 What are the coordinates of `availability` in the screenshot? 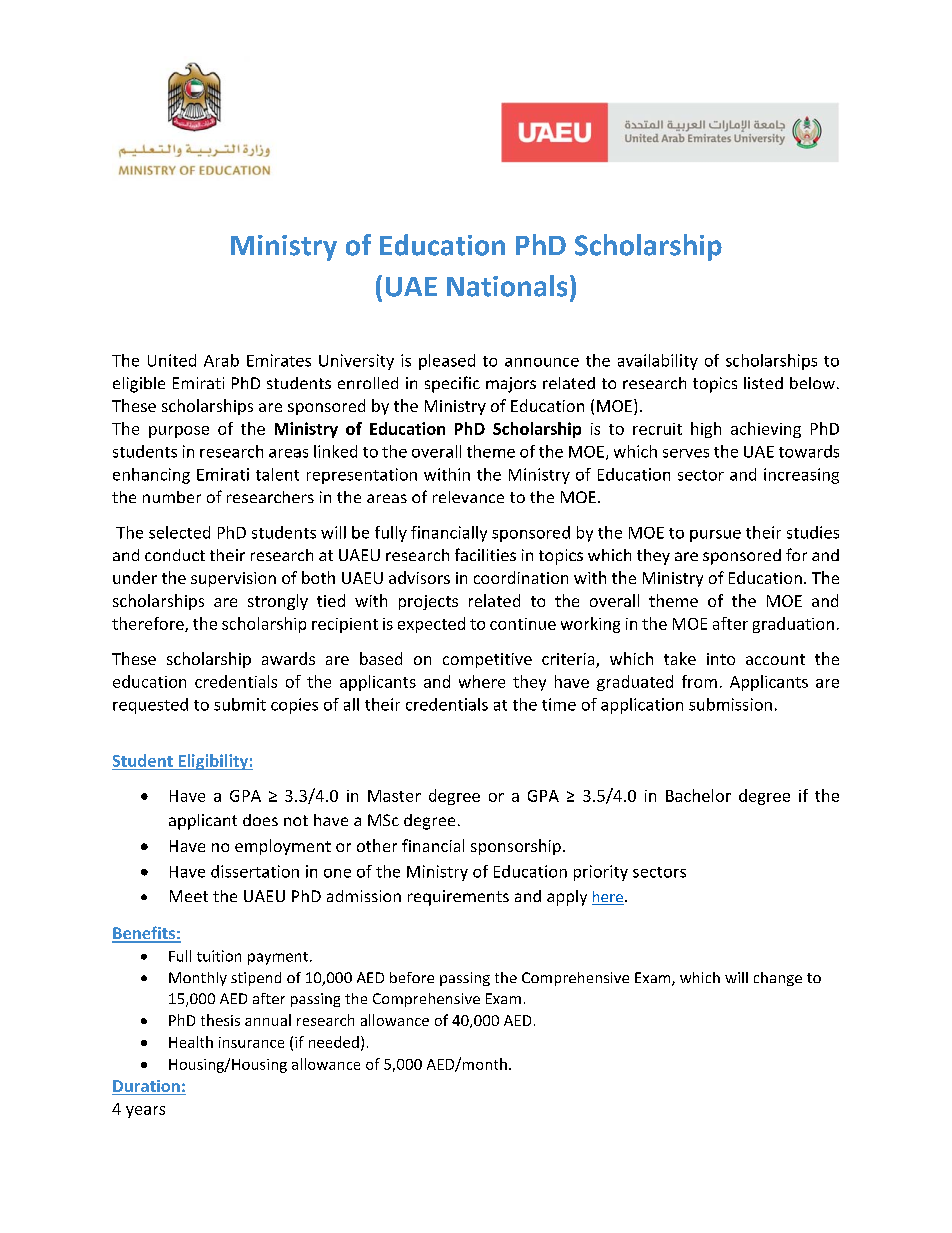 It's located at (658, 362).
